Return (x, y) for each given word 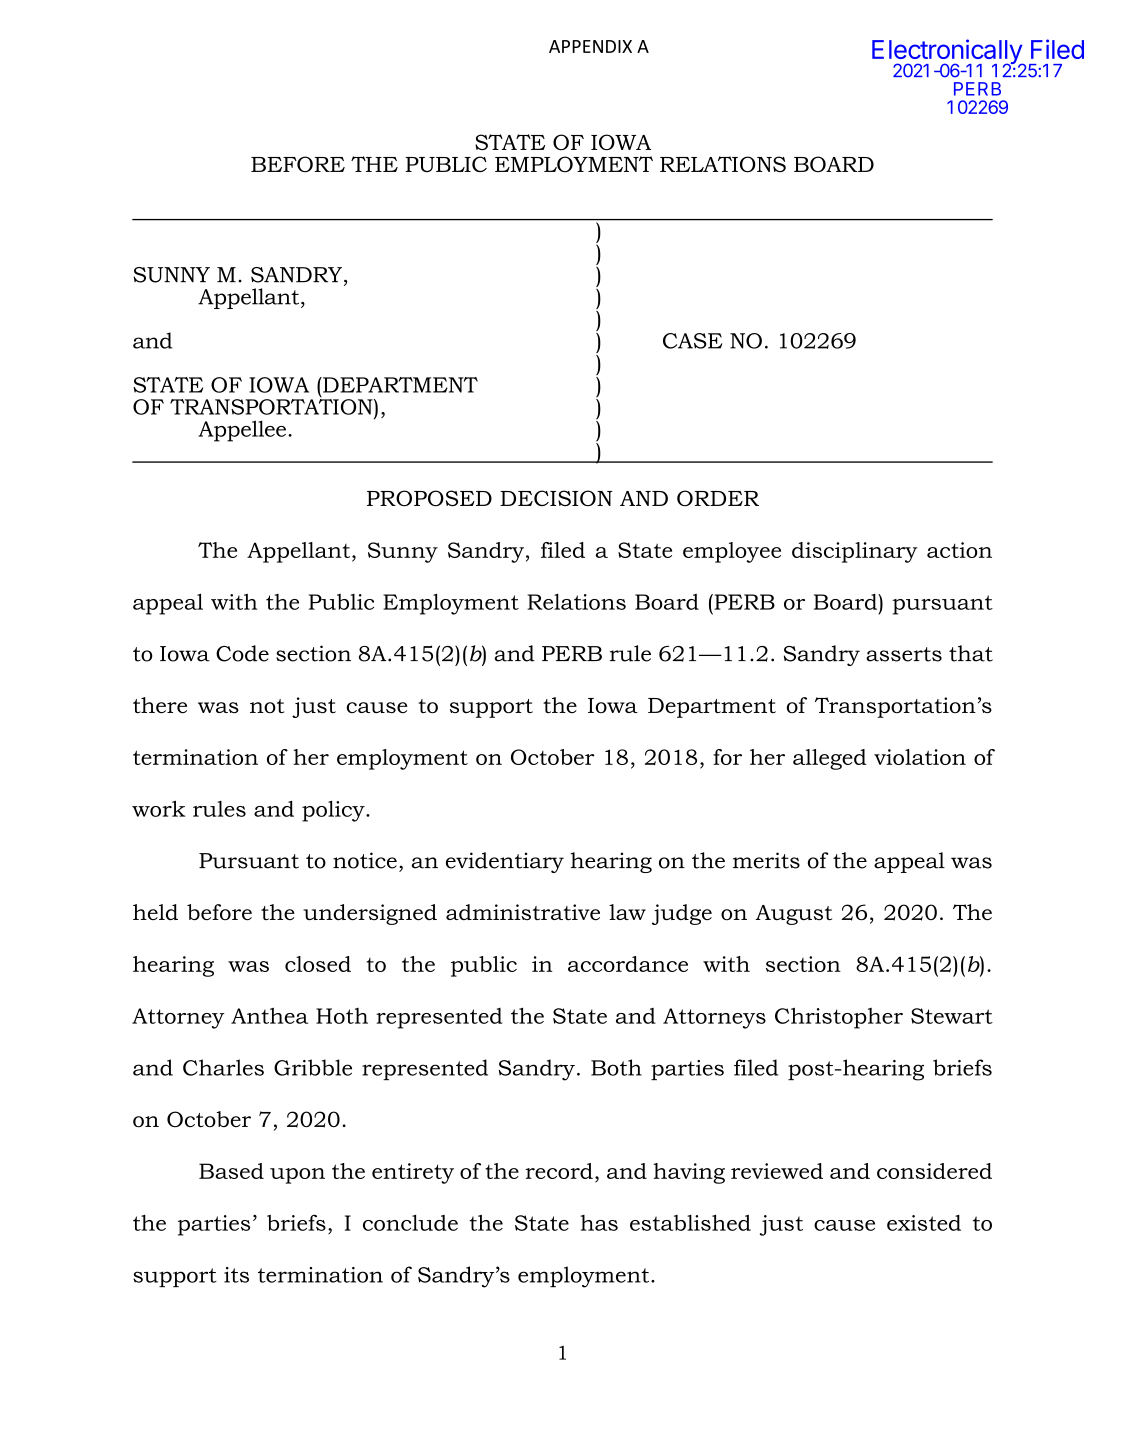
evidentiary (505, 862)
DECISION (556, 498)
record (559, 1171)
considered (934, 1171)
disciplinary (855, 552)
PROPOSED (429, 498)
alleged (830, 759)
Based (231, 1171)
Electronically (948, 53)
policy (334, 811)
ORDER (718, 498)
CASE (692, 341)
